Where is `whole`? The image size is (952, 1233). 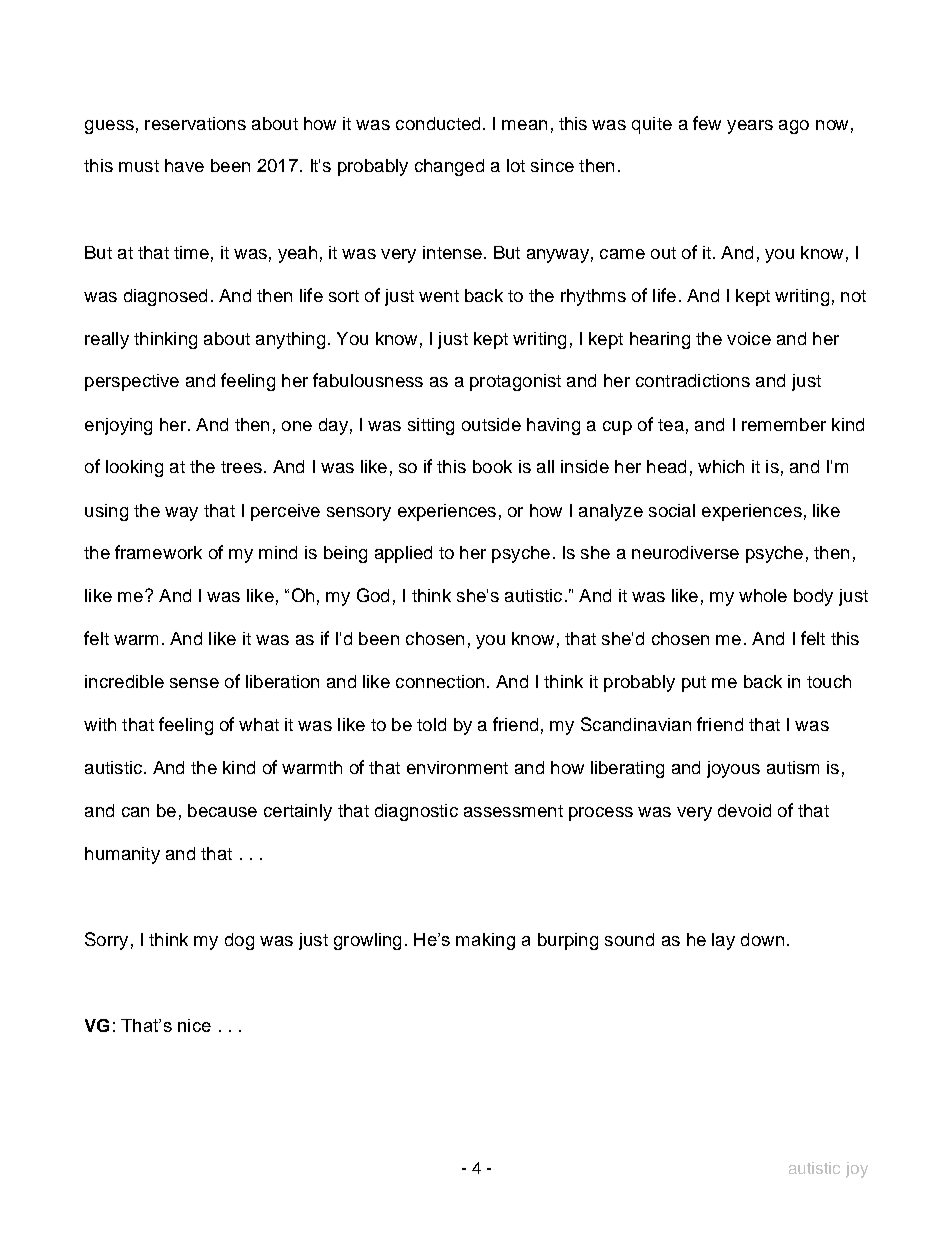 whole is located at coordinates (763, 595).
